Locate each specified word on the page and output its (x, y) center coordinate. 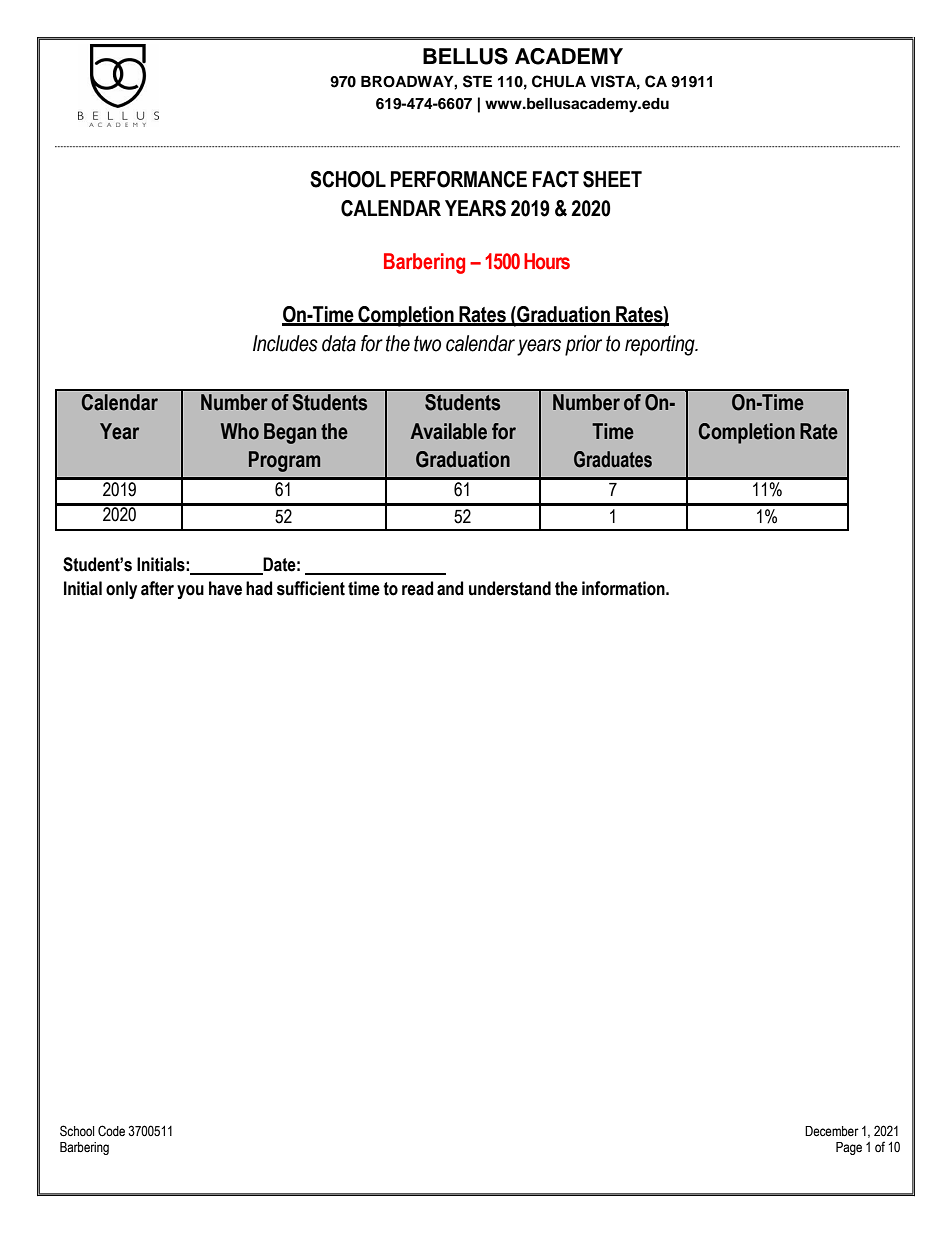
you (190, 592)
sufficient (311, 588)
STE (477, 81)
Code (111, 1131)
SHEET (612, 179)
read (417, 588)
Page (849, 1148)
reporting (661, 345)
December (832, 1131)
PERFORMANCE (459, 179)
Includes (285, 343)
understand (510, 588)
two (427, 343)
